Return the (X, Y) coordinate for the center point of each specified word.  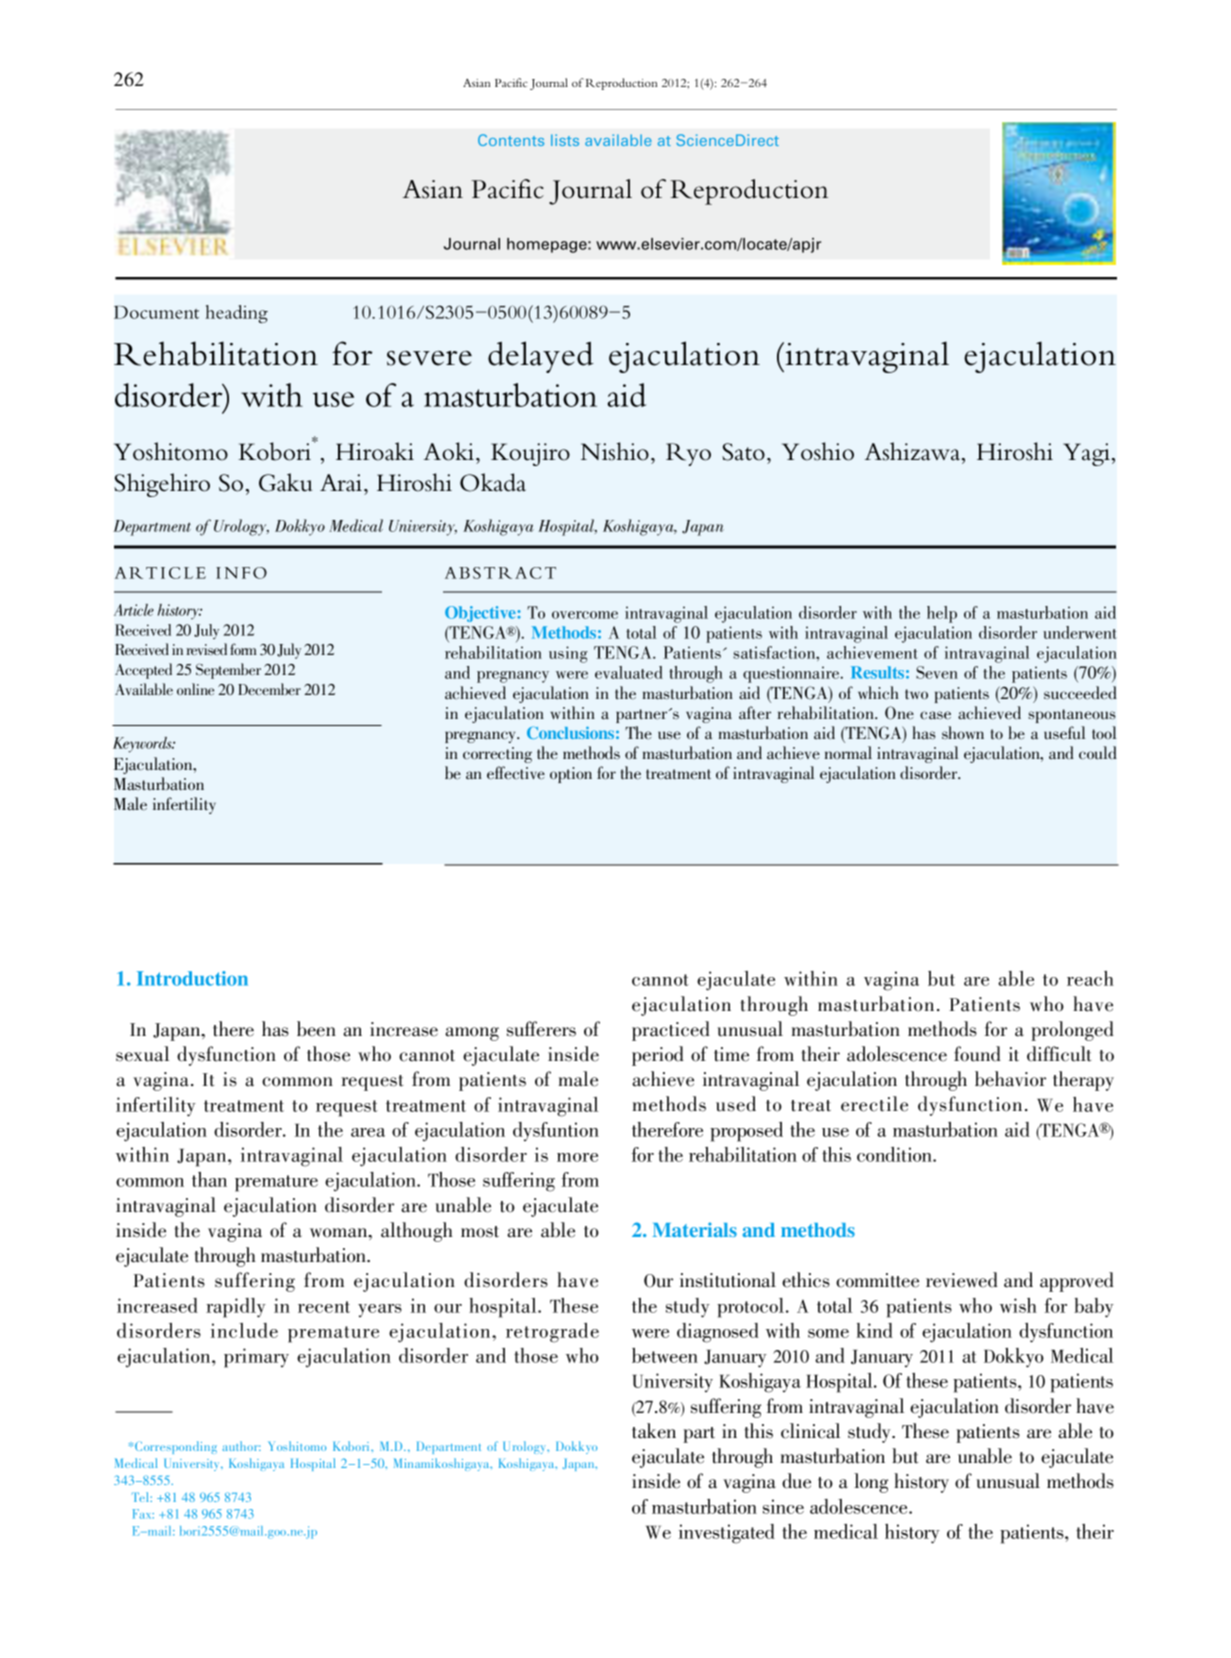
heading (236, 314)
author (241, 1446)
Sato (743, 452)
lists (565, 140)
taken (654, 1431)
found (977, 1054)
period (658, 1056)
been (316, 1029)
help (942, 614)
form (243, 649)
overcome (585, 615)
